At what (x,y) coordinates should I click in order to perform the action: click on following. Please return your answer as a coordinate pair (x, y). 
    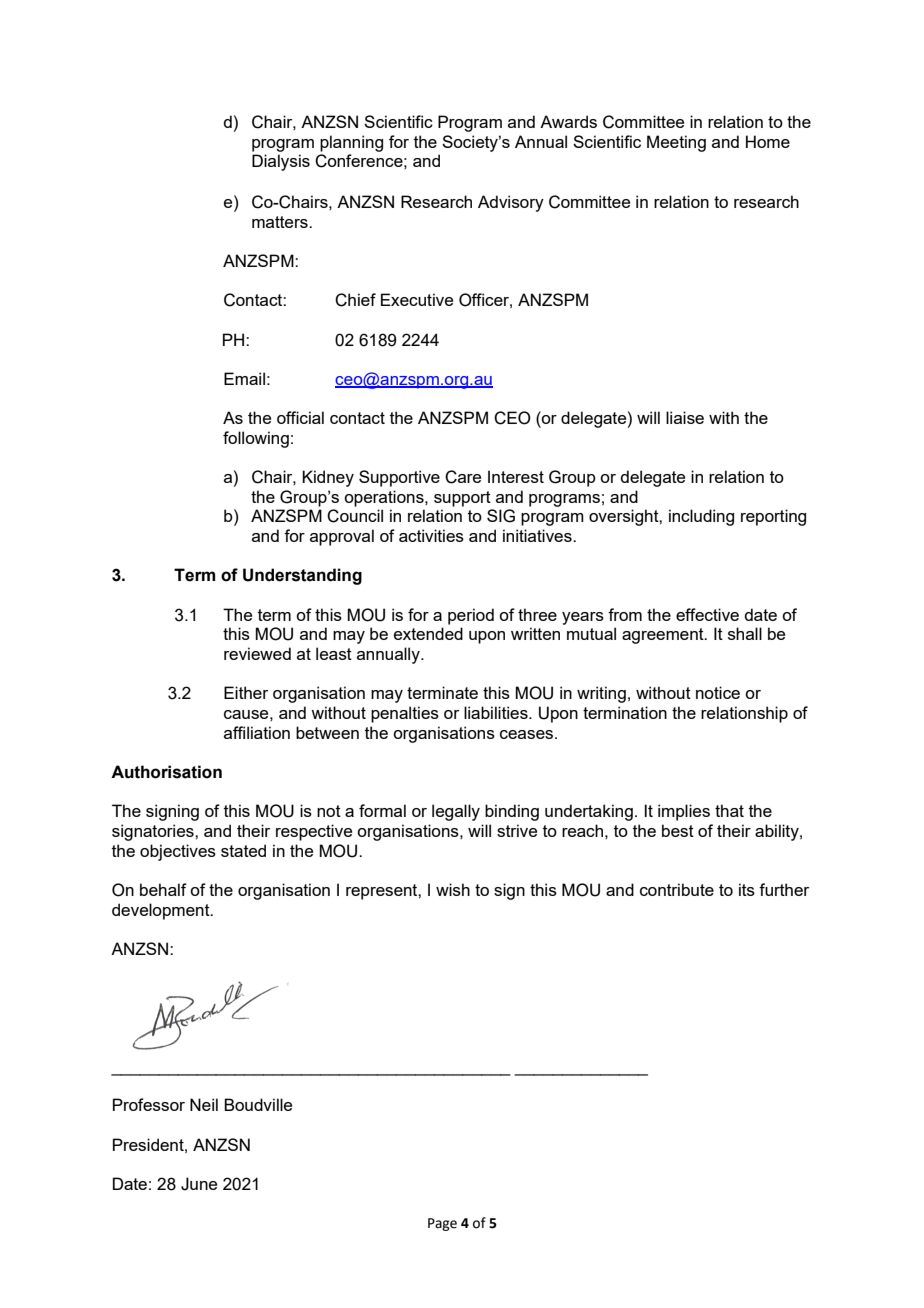
    Looking at the image, I should click on (256, 439).
